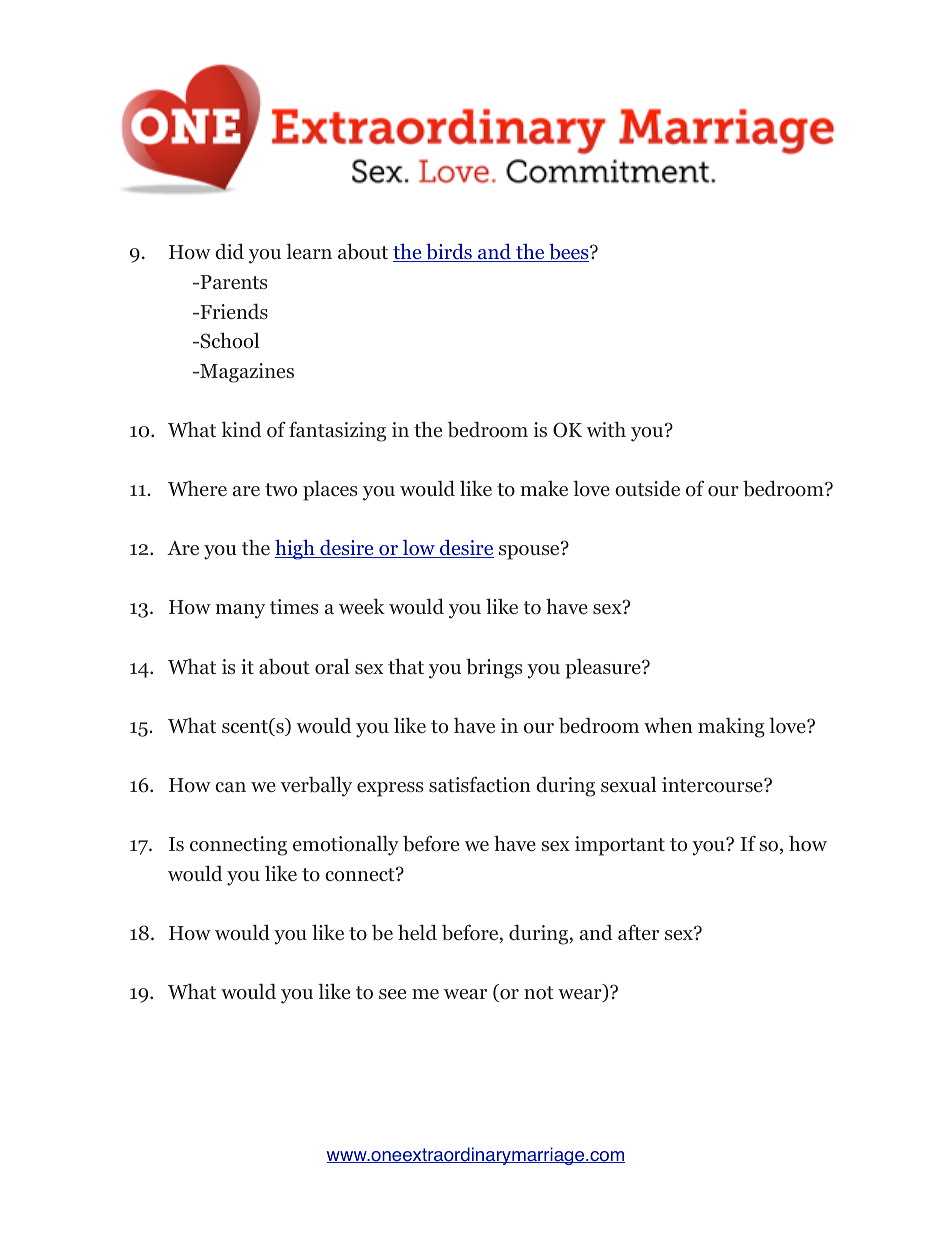 Image resolution: width=952 pixels, height=1233 pixels. What do you see at coordinates (480, 784) in the image?
I see `satisfaction` at bounding box center [480, 784].
